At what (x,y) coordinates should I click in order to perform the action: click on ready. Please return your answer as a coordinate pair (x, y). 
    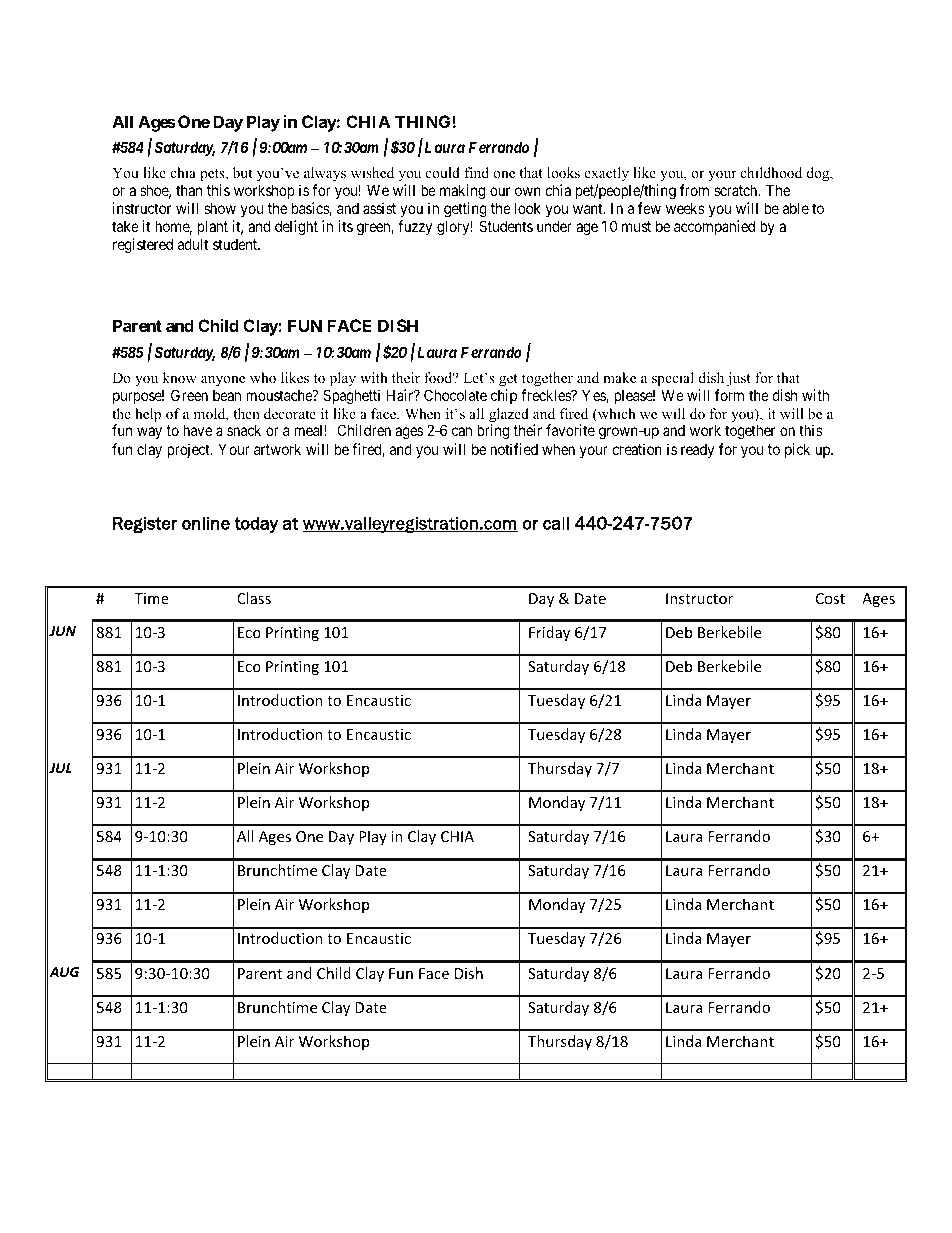
    Looking at the image, I should click on (697, 450).
